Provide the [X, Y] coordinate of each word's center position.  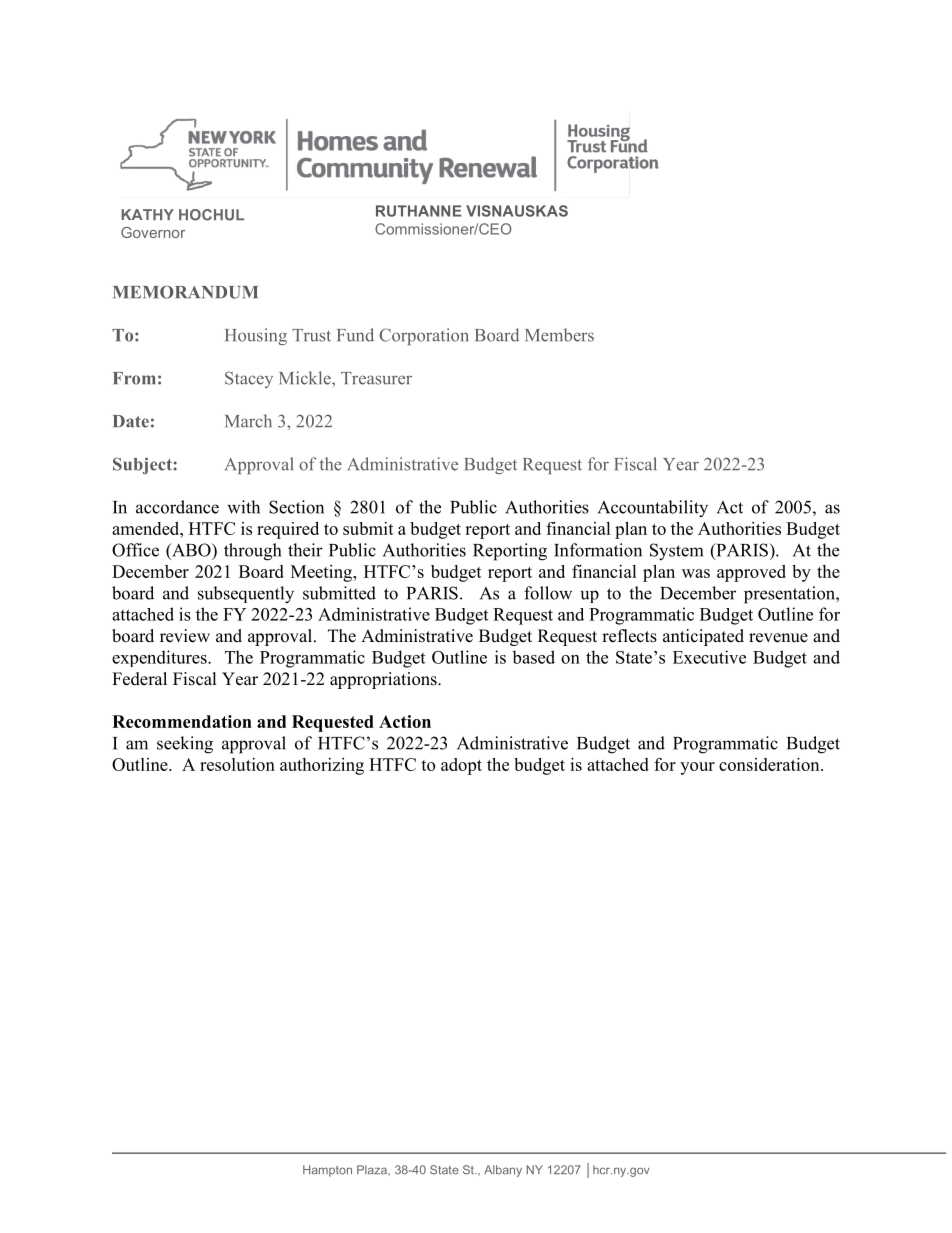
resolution [237, 764]
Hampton [327, 1171]
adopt [461, 766]
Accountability [653, 509]
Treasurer [376, 378]
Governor [153, 232]
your [697, 768]
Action [405, 721]
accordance [177, 507]
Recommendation [182, 721]
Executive [709, 657]
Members [559, 335]
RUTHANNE [419, 211]
